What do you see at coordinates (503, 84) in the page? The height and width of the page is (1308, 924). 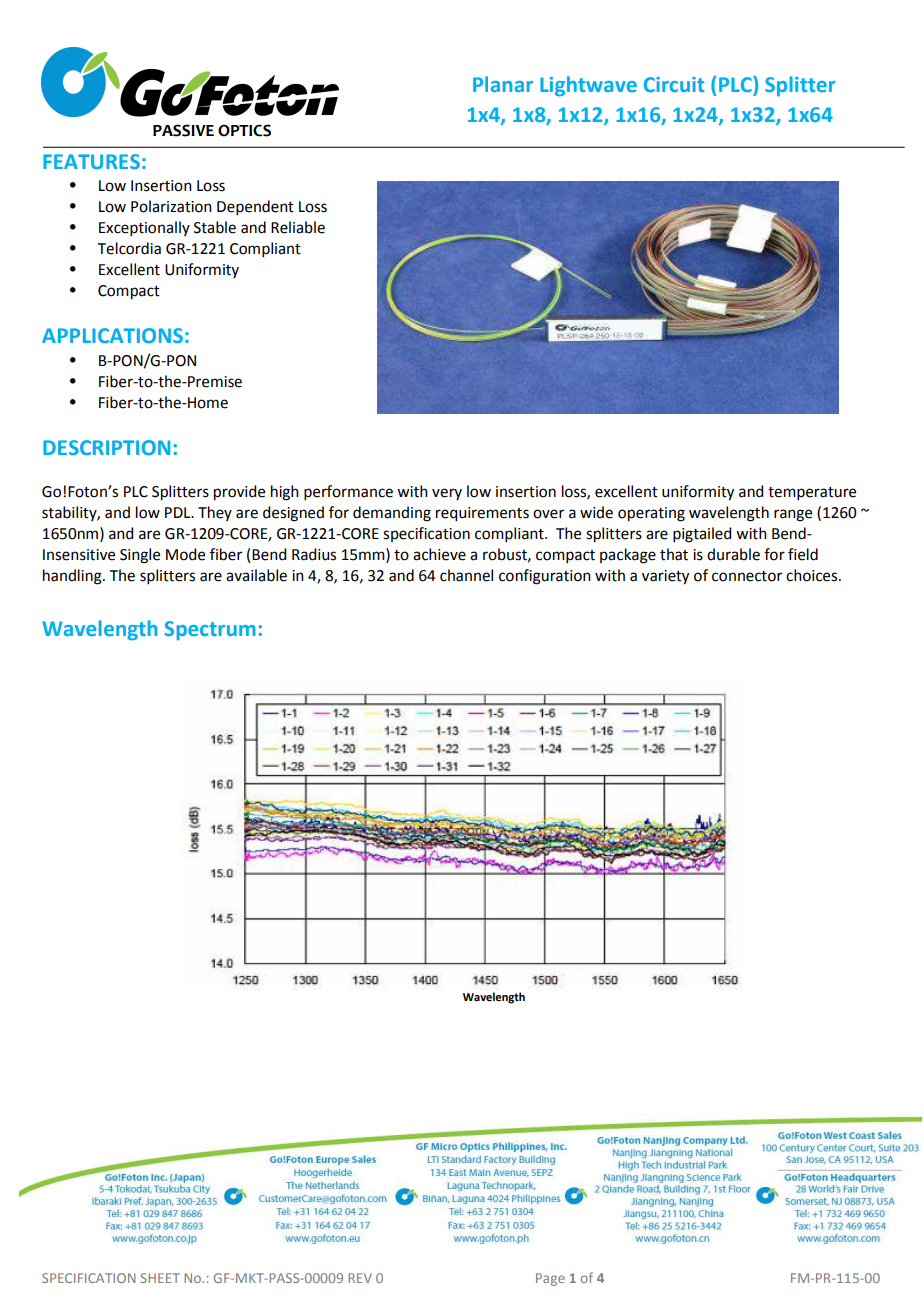 I see `Planar` at bounding box center [503, 84].
